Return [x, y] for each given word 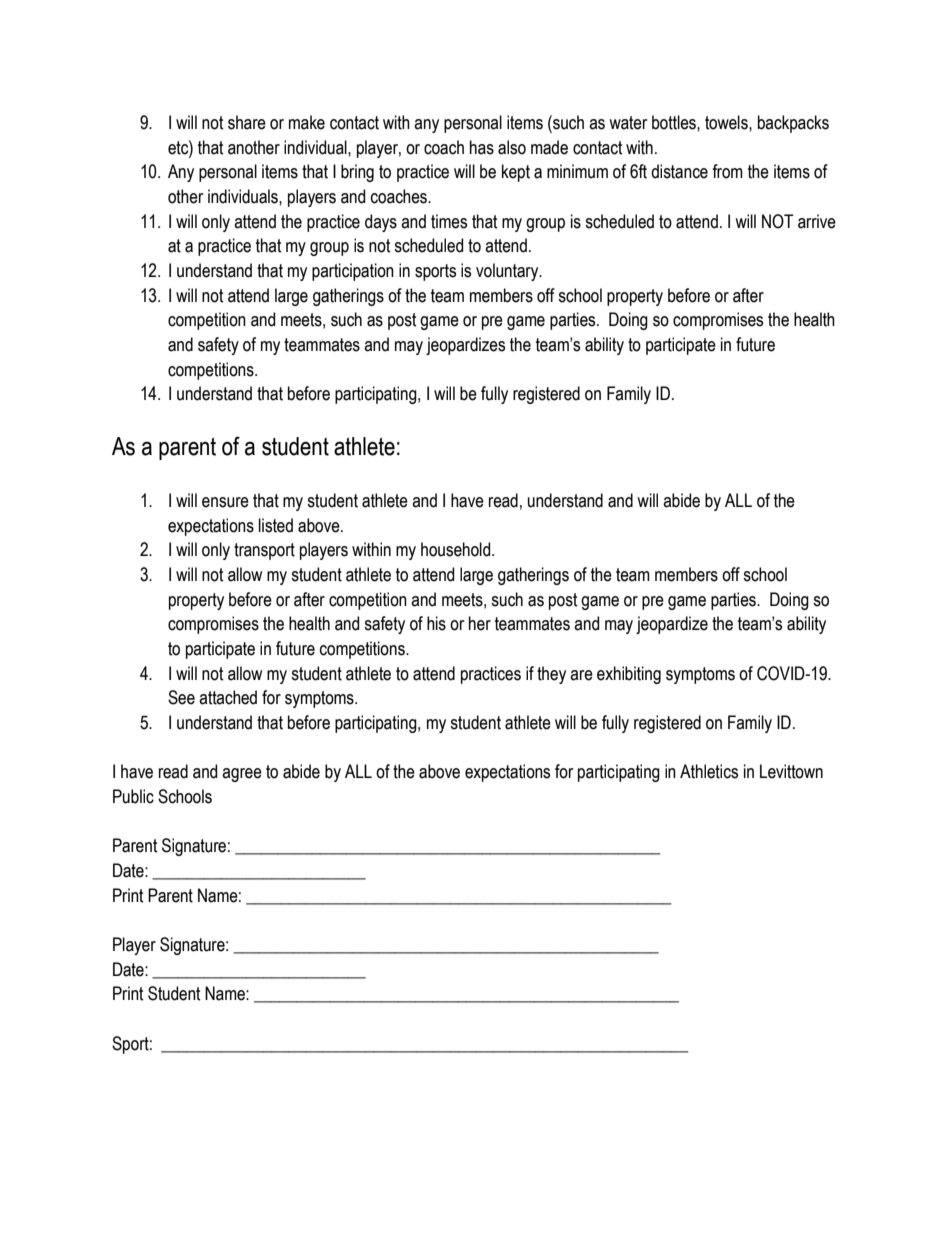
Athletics [709, 771]
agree [242, 775]
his [436, 623]
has [482, 147]
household [457, 549]
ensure [225, 502]
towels [727, 122]
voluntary [508, 272]
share [247, 122]
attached [228, 697]
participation [353, 272]
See [181, 697]
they [551, 675]
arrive [817, 221]
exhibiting [629, 675]
